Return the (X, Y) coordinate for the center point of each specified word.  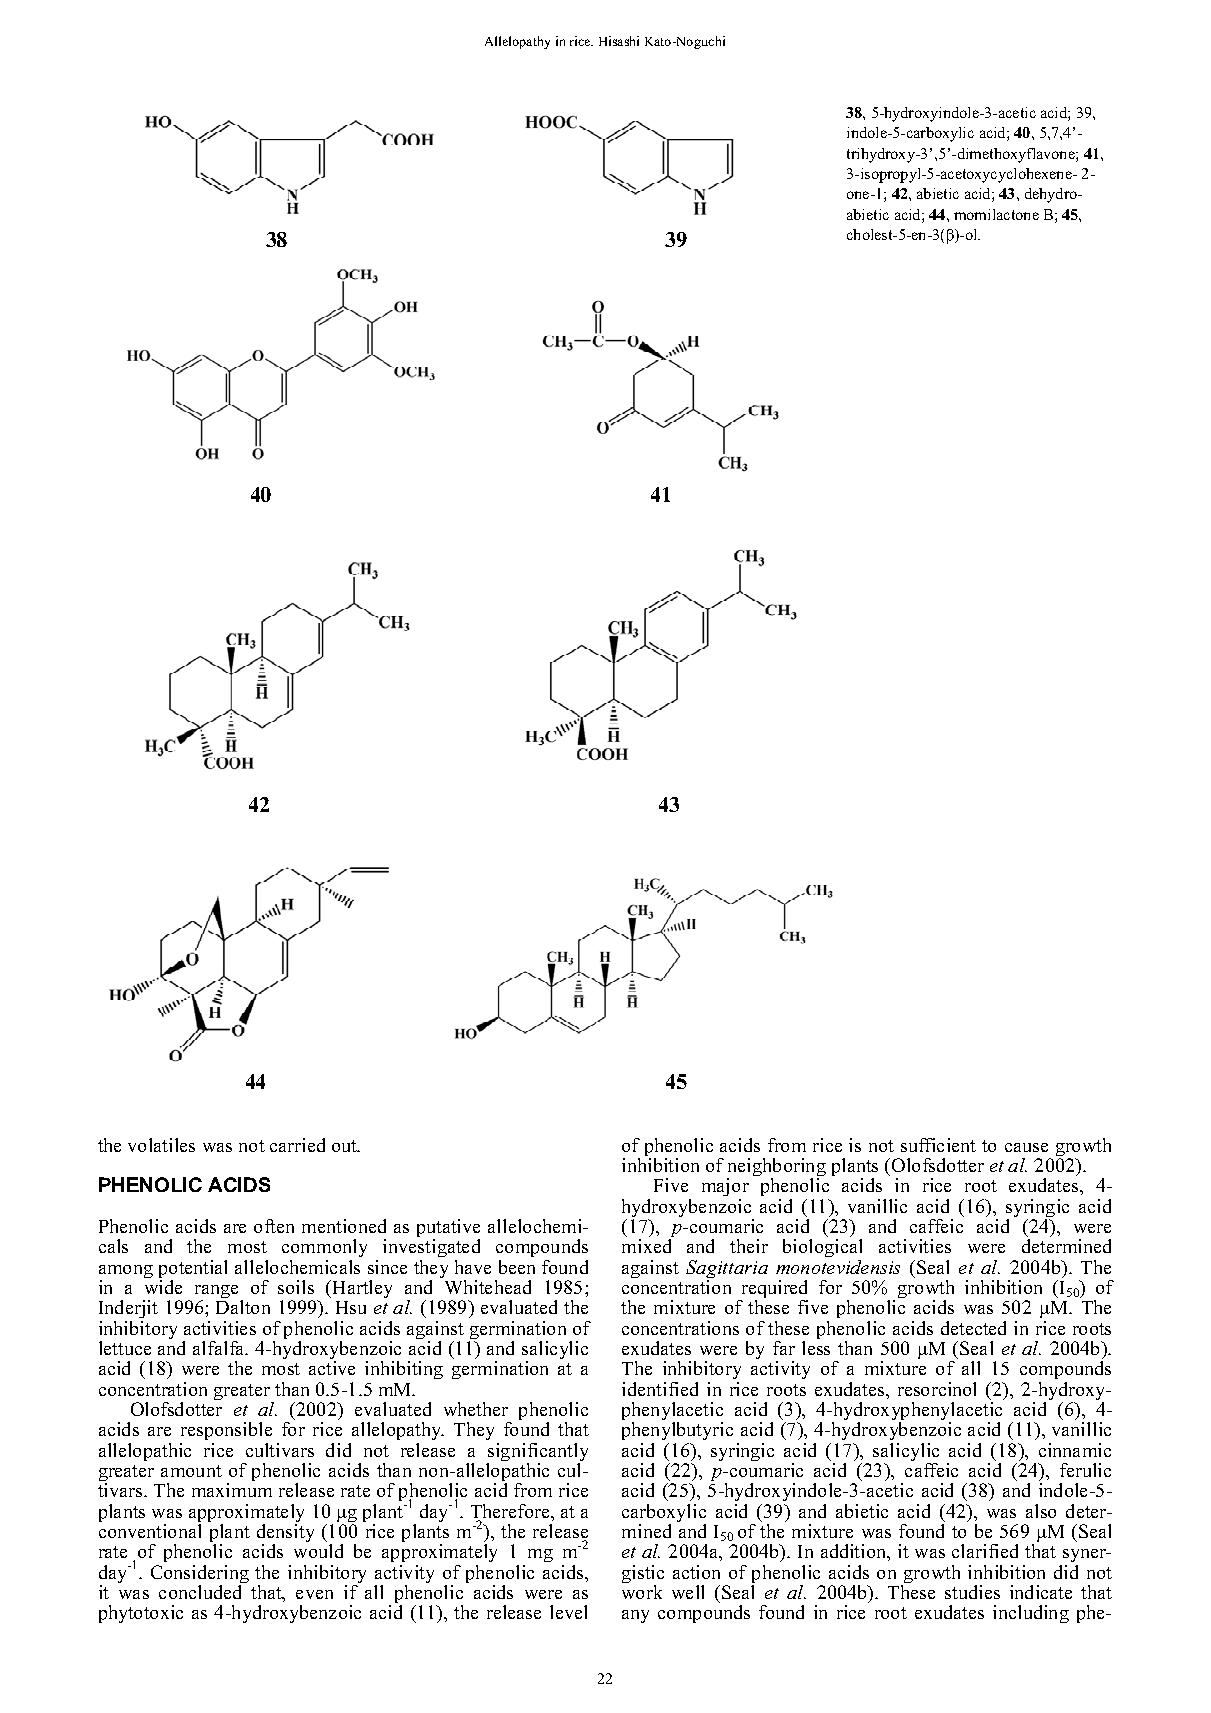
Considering (200, 1575)
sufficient (938, 1145)
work (642, 1592)
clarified (985, 1551)
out (345, 1146)
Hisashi (619, 41)
